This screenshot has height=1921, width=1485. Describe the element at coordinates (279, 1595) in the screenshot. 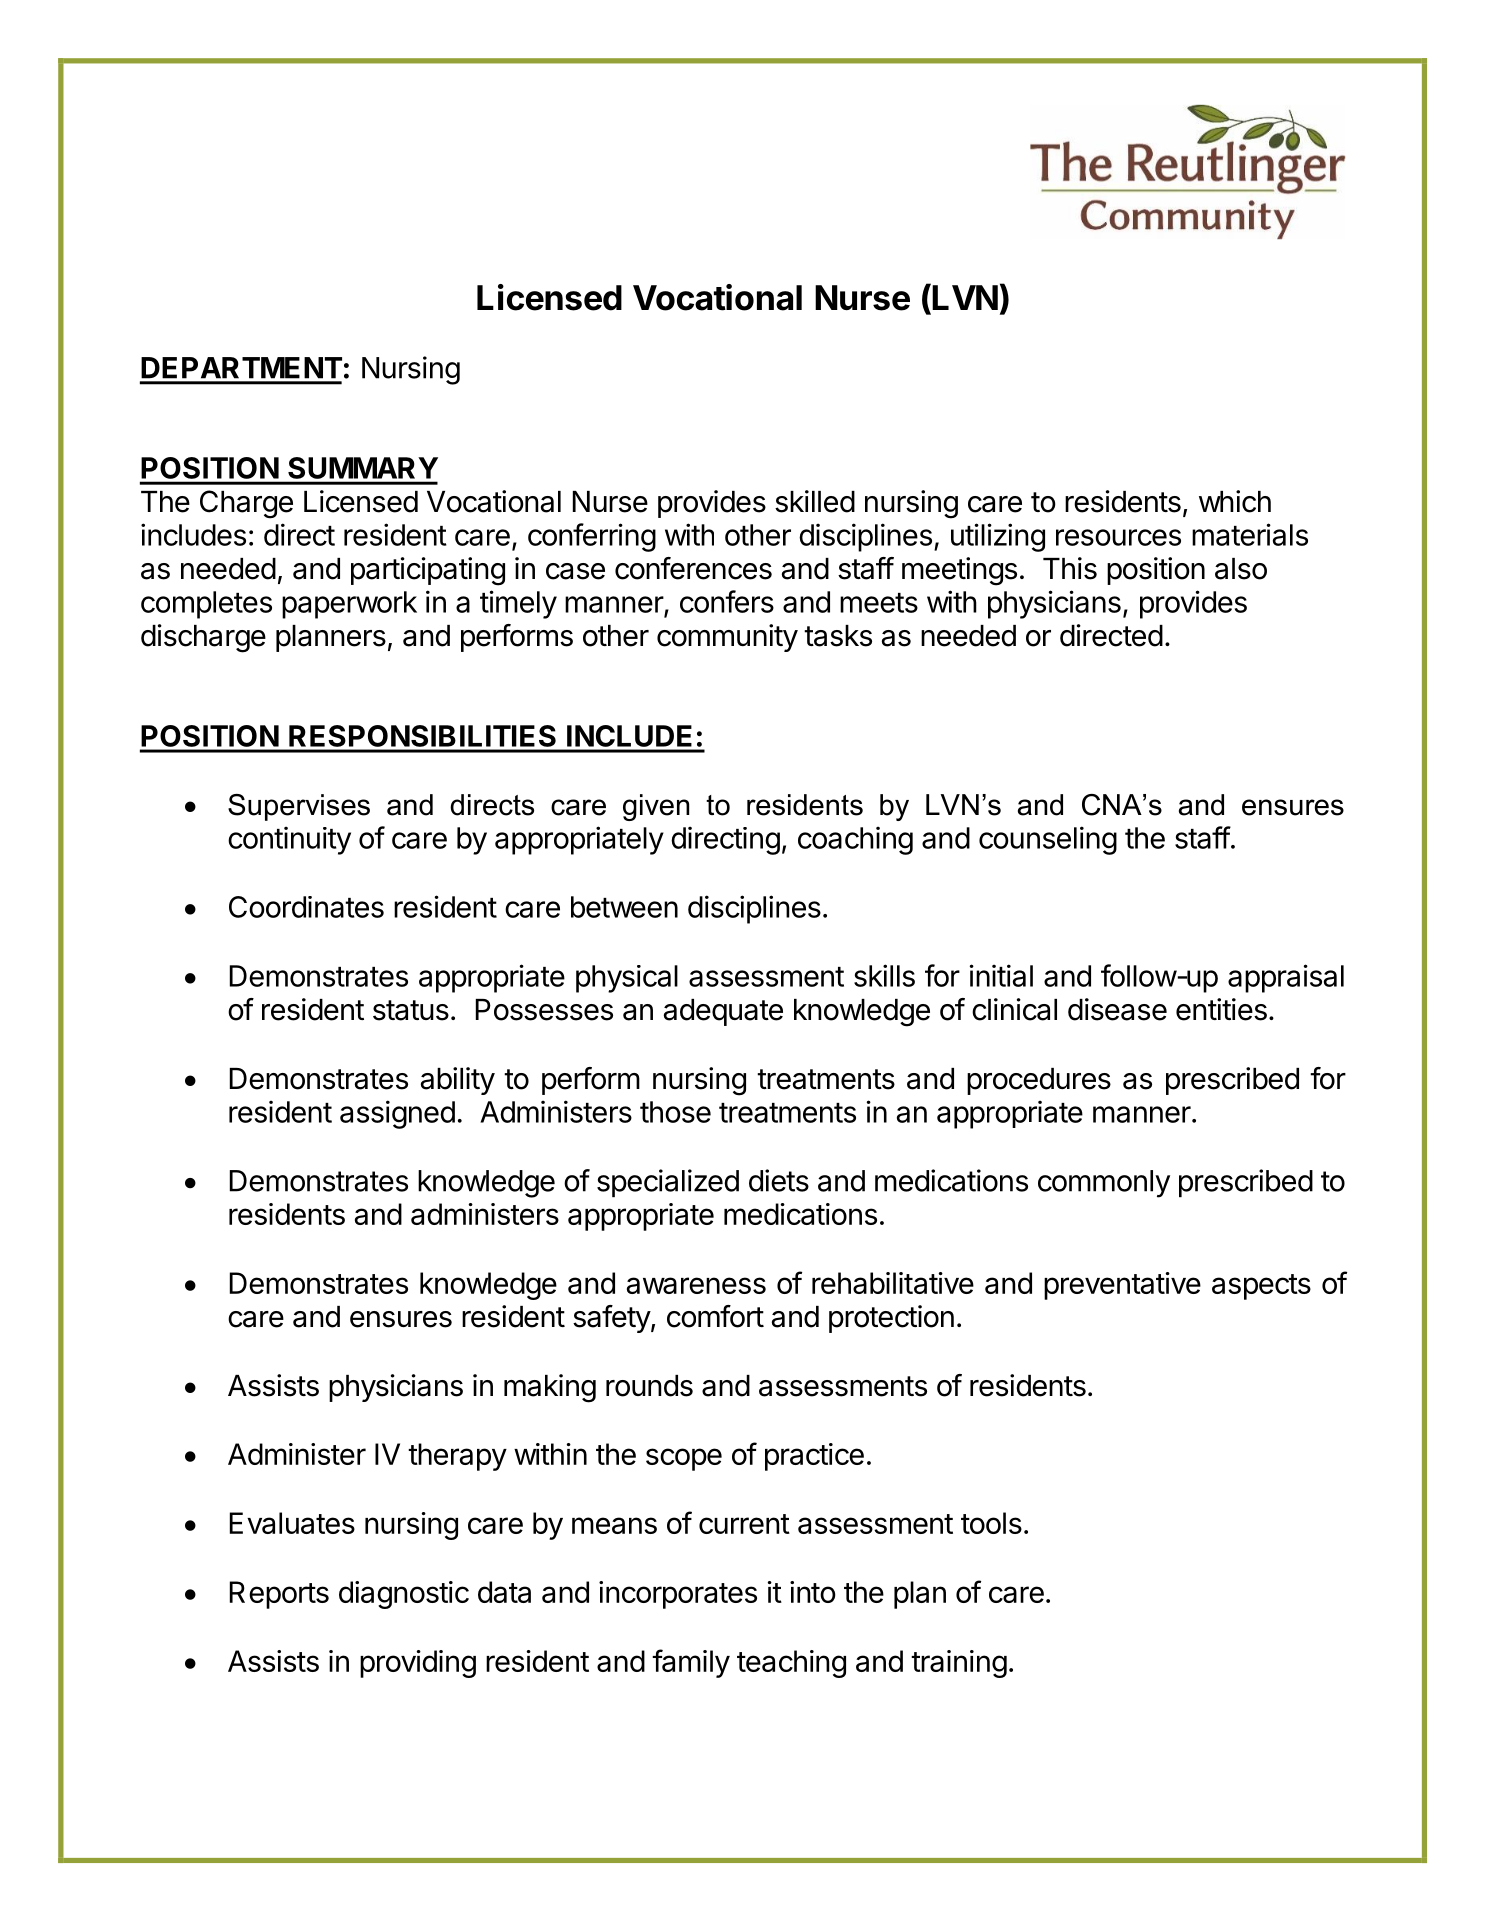

I see `Reports` at that location.
